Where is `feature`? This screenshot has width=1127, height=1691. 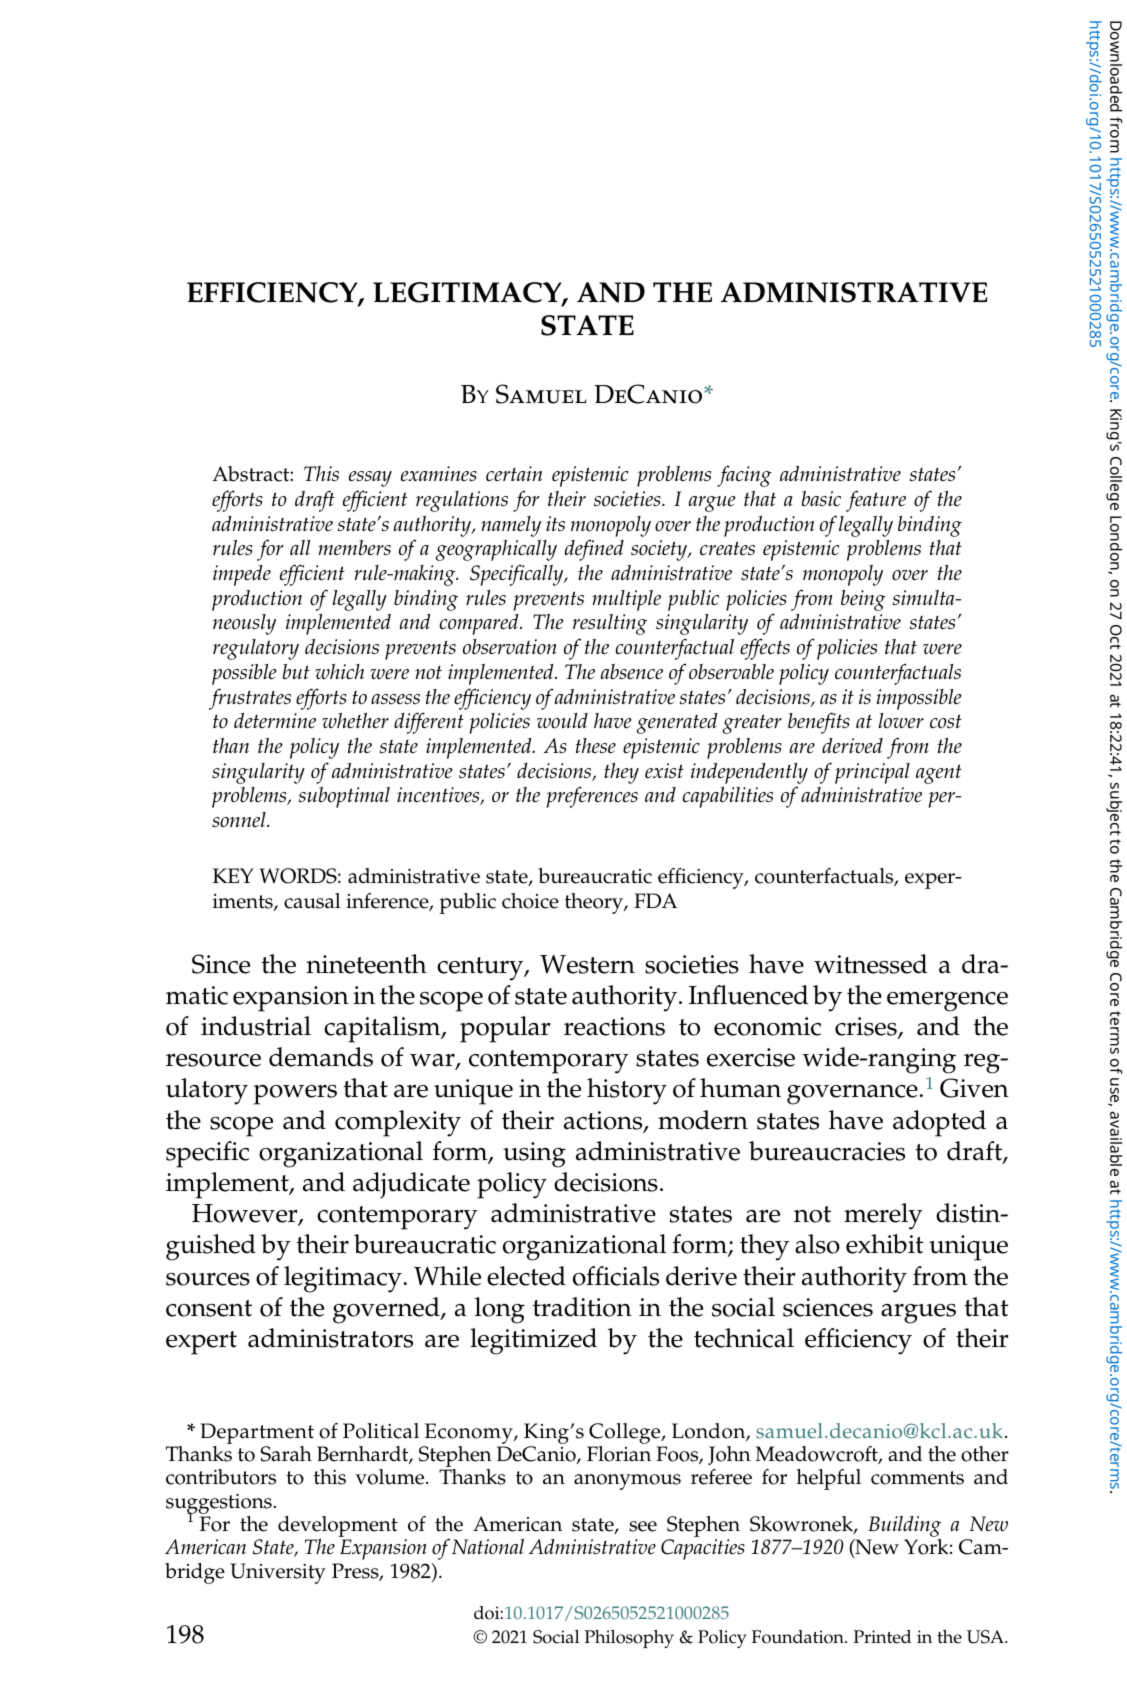
feature is located at coordinates (876, 501).
